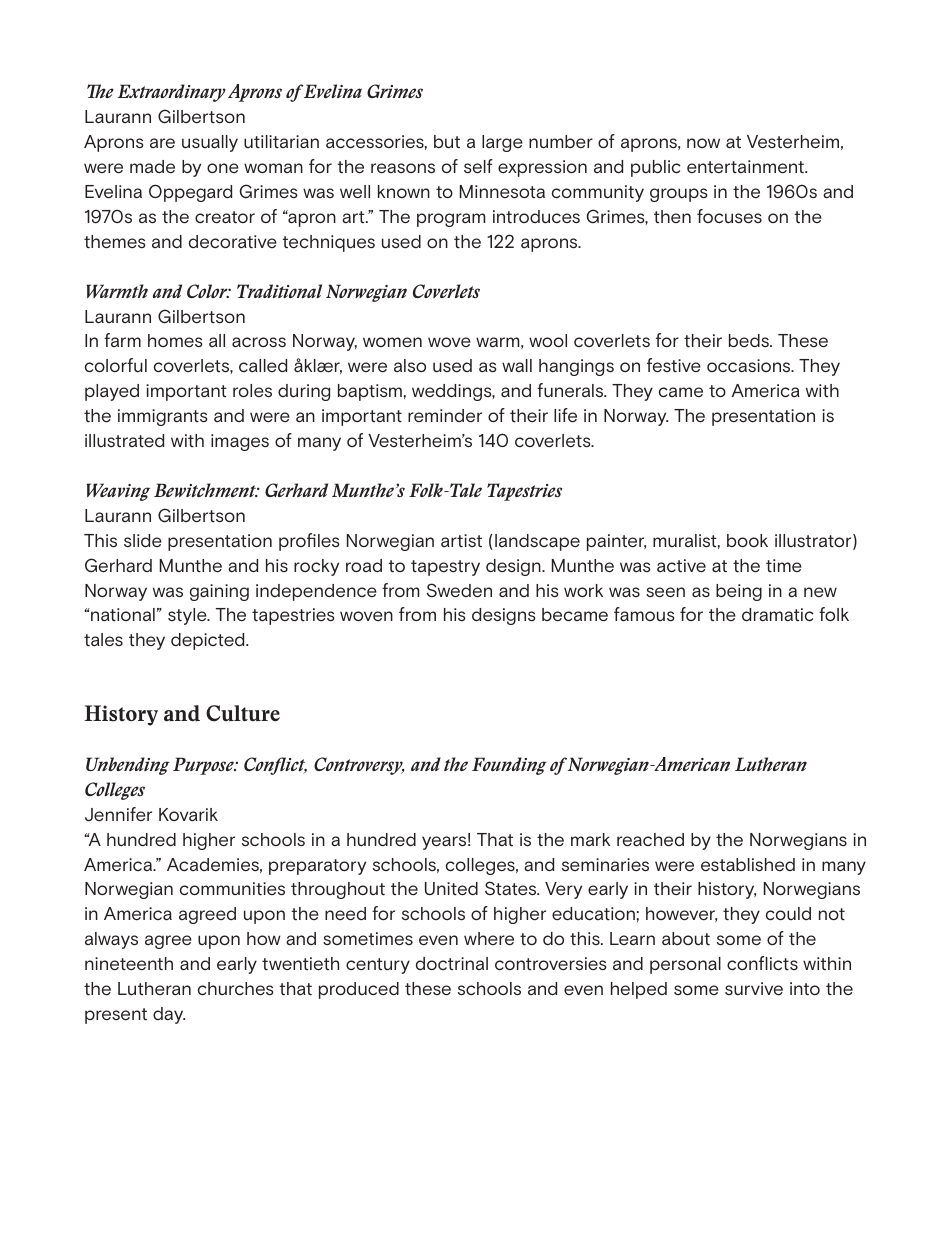  Describe the element at coordinates (447, 142) in the page. I see `but` at that location.
